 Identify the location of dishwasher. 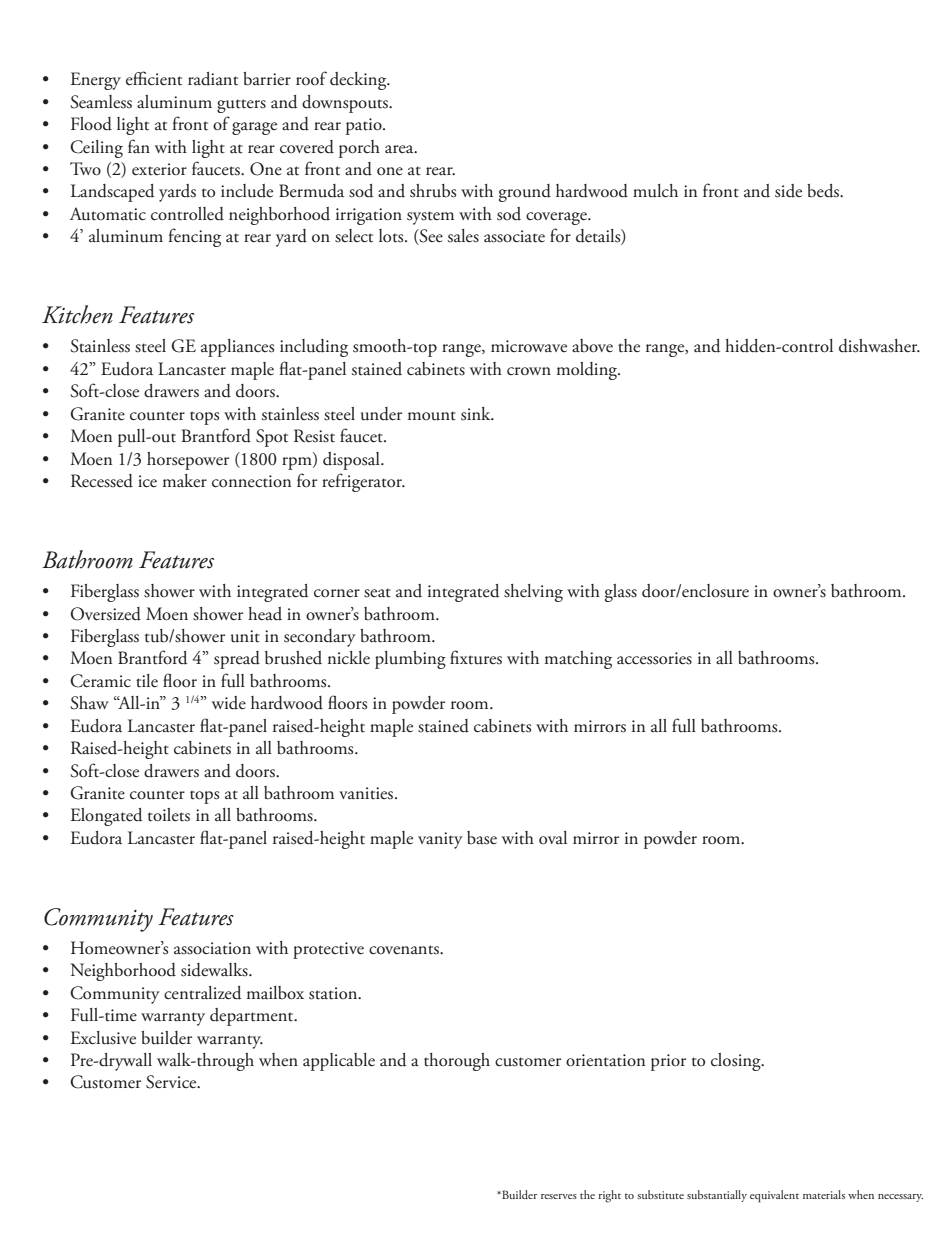
(879, 346).
